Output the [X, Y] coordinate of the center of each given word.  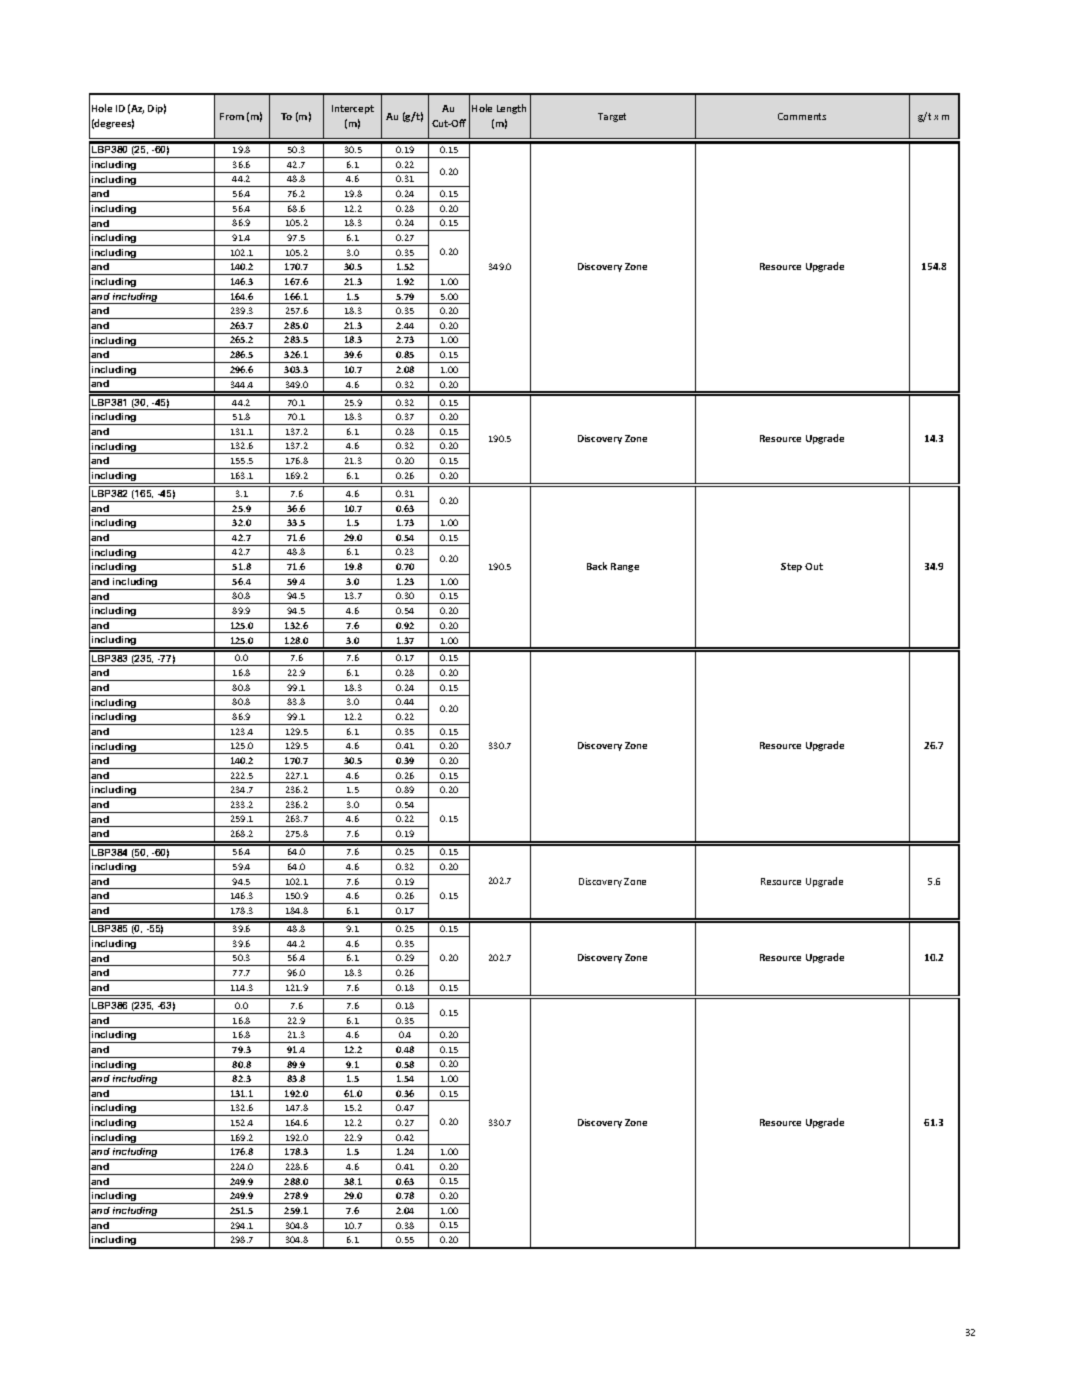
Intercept [353, 109]
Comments [802, 116]
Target [612, 117]
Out [814, 566]
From [232, 116]
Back [597, 566]
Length [511, 109]
